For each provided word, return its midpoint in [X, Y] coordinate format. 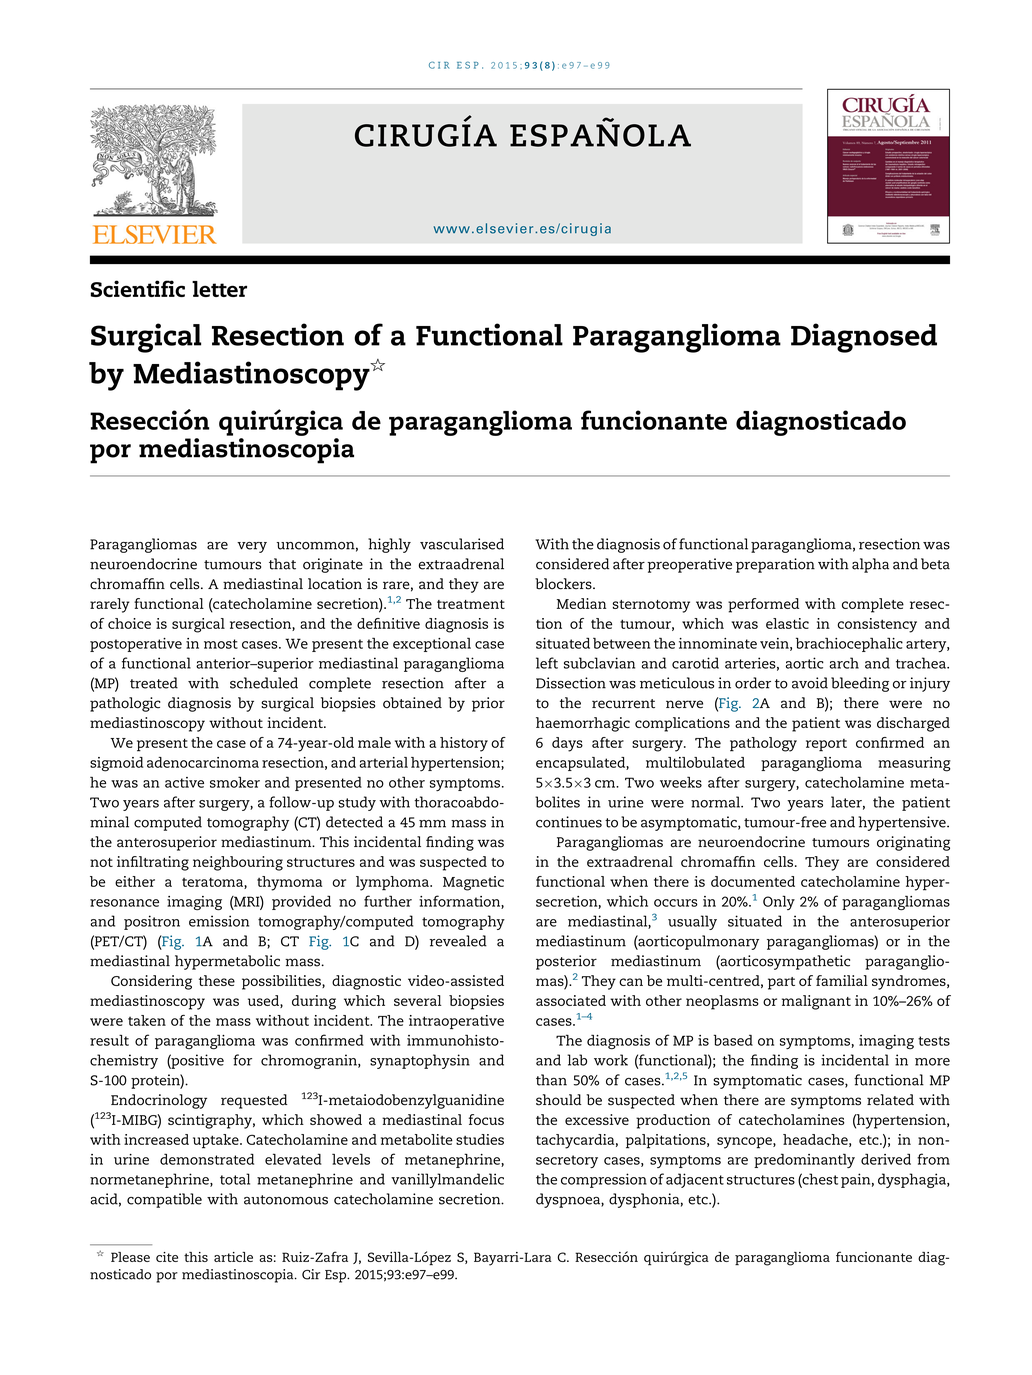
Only [779, 902]
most [221, 644]
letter [219, 289]
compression [604, 1180]
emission [219, 921]
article [233, 1257]
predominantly [804, 1160]
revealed [458, 941]
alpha [870, 565]
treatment [471, 604]
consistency [877, 625]
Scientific [138, 288]
